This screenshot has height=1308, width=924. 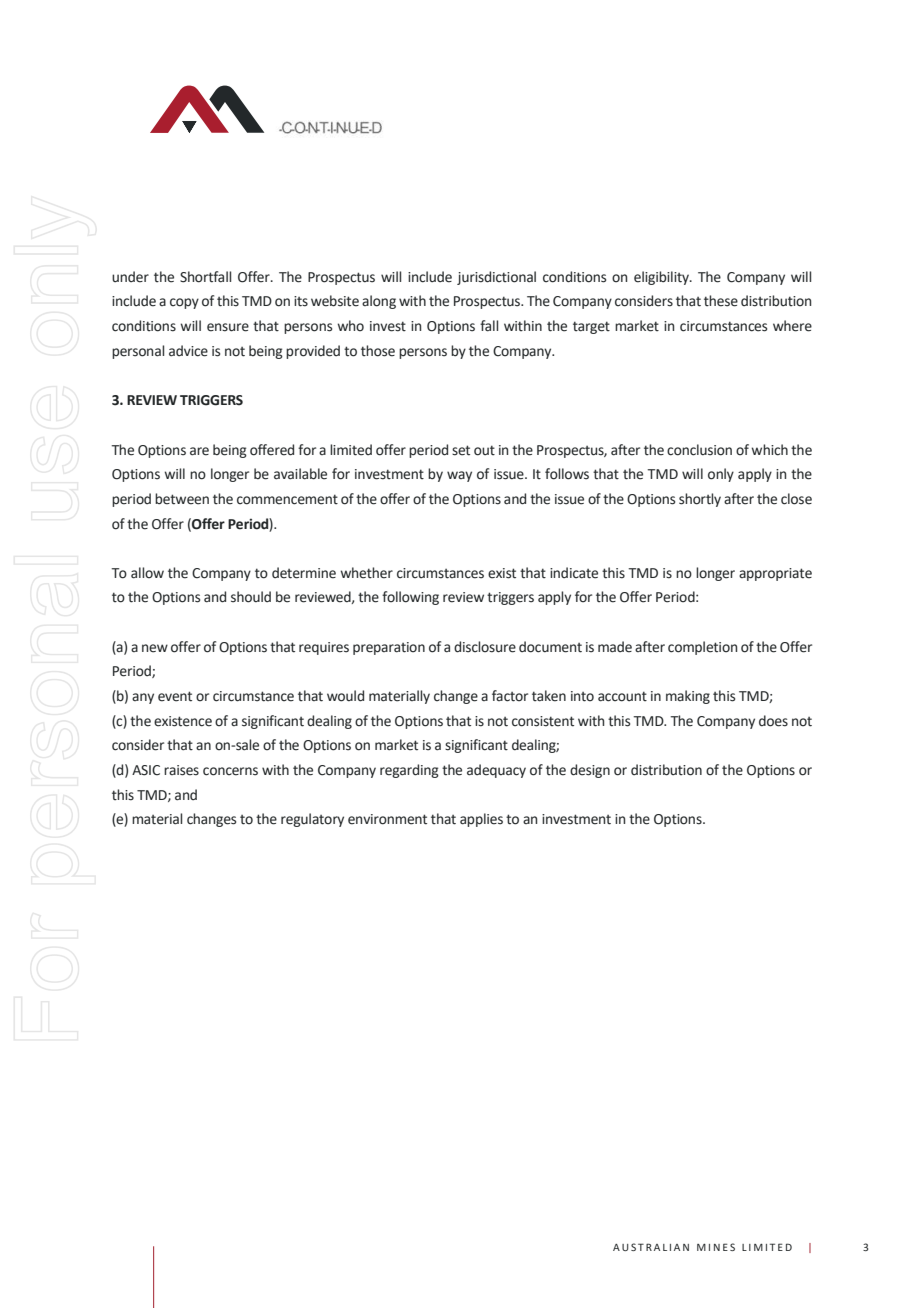 I want to click on concerns, so click(x=230, y=771).
